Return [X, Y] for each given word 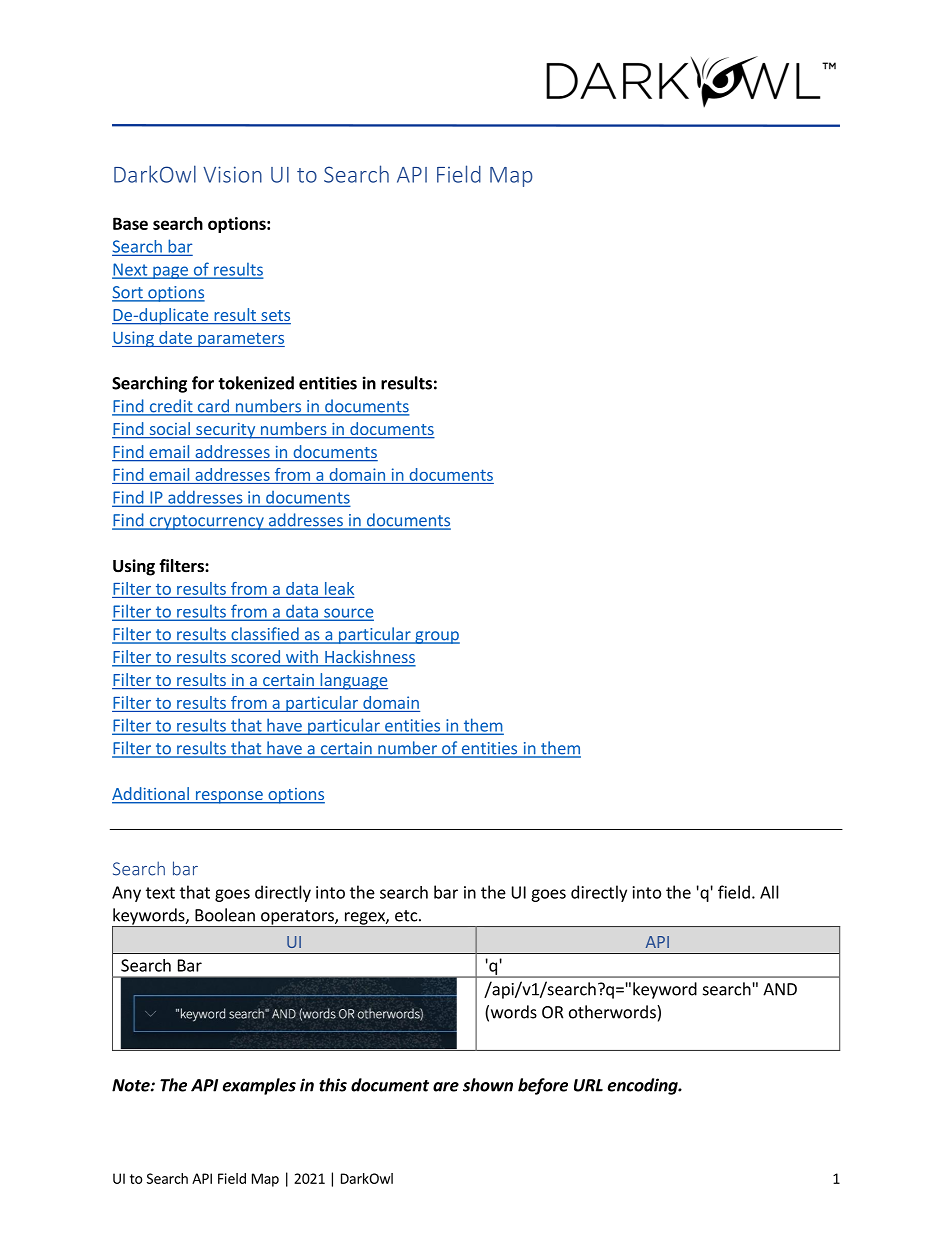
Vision [232, 174]
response [229, 797]
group [436, 637]
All [769, 892]
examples [259, 1086]
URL [588, 1085]
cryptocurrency [206, 522]
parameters [240, 340]
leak [339, 588]
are [446, 1087]
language [353, 681]
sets [275, 317]
